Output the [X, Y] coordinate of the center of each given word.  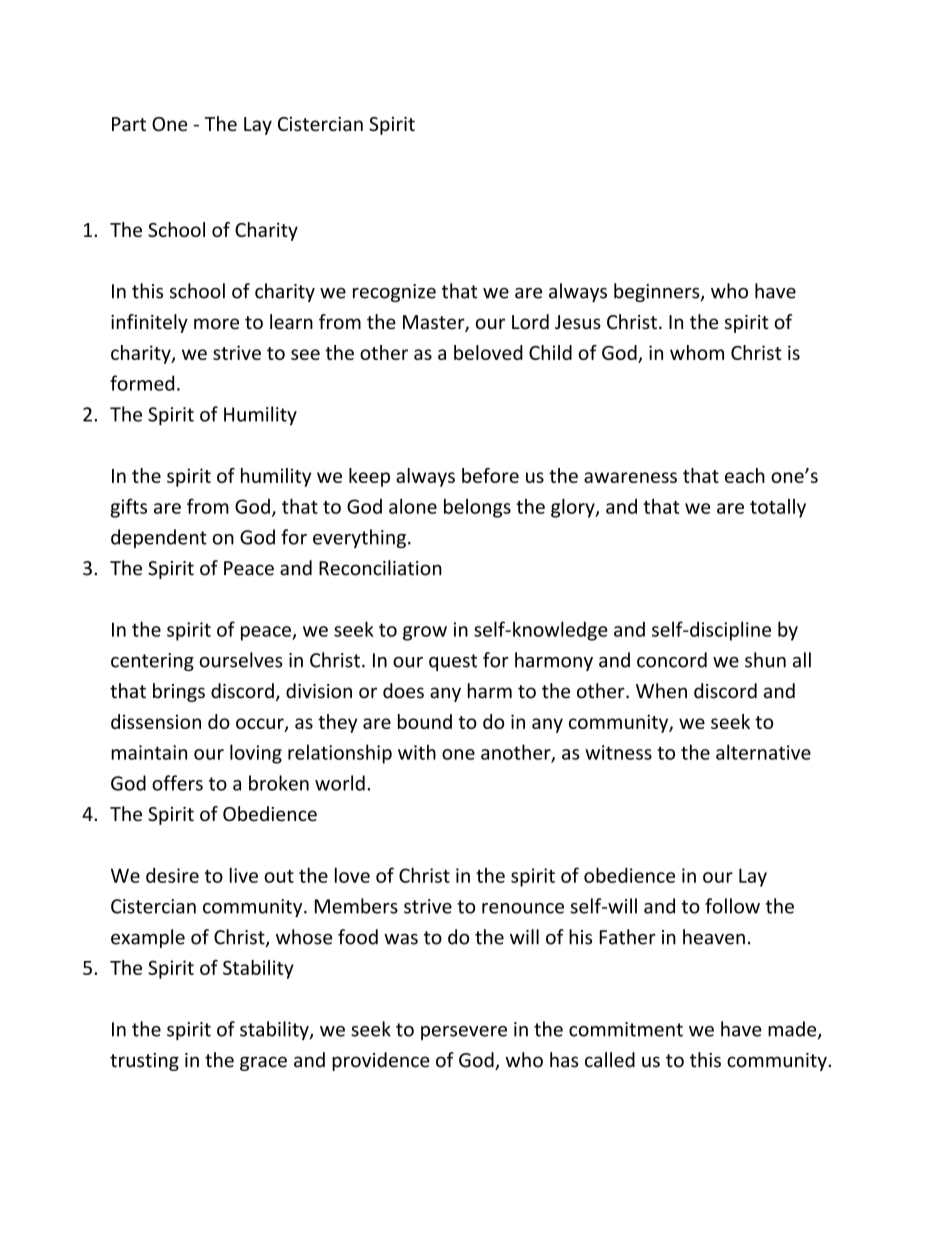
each [745, 475]
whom [697, 352]
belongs [477, 508]
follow [732, 906]
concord [672, 660]
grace [263, 1063]
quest [453, 662]
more [216, 324]
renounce [523, 908]
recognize [394, 293]
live [244, 875]
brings [179, 692]
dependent [159, 538]
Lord [530, 322]
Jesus [578, 322]
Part [129, 124]
